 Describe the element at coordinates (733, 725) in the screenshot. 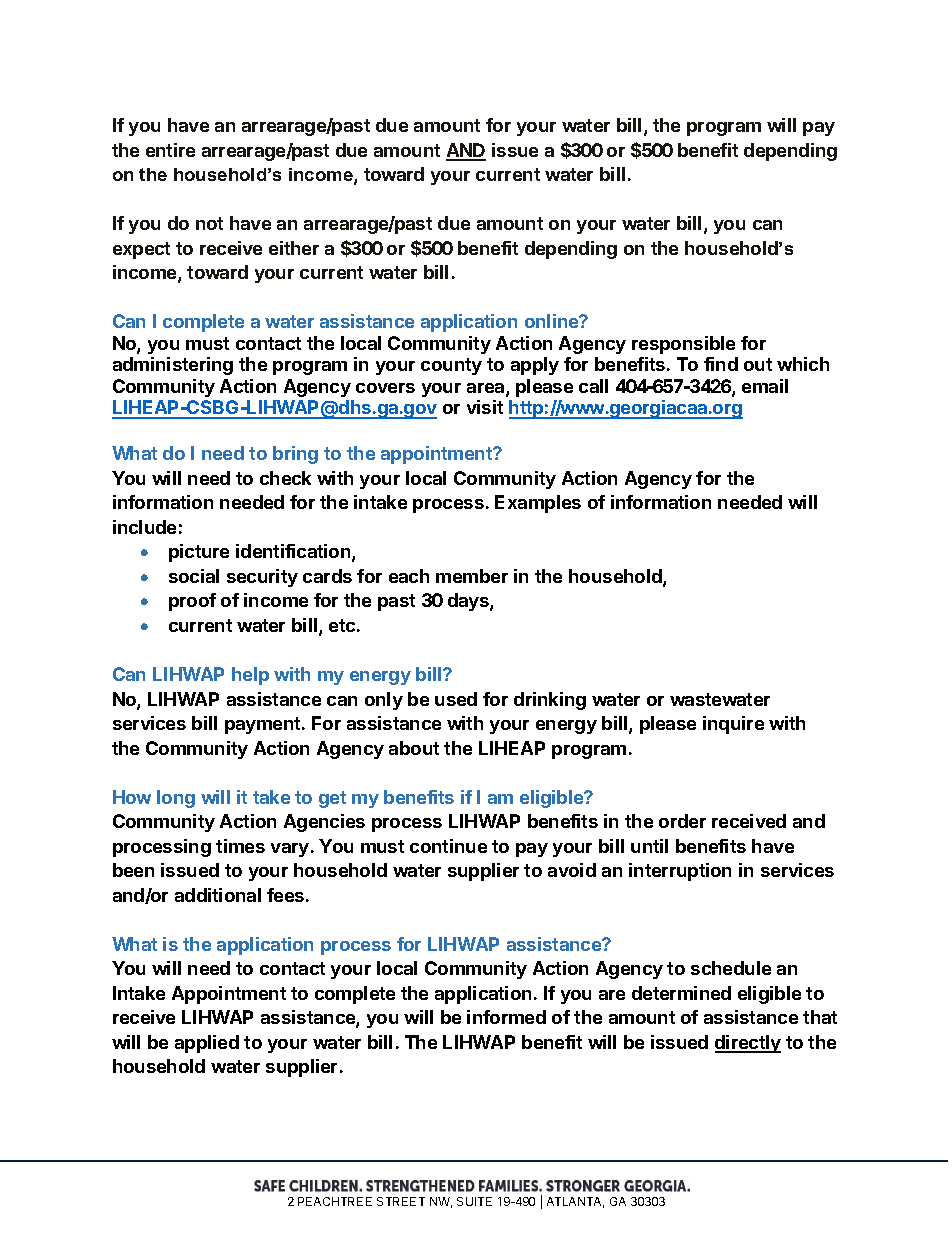

I see `inquire` at that location.
